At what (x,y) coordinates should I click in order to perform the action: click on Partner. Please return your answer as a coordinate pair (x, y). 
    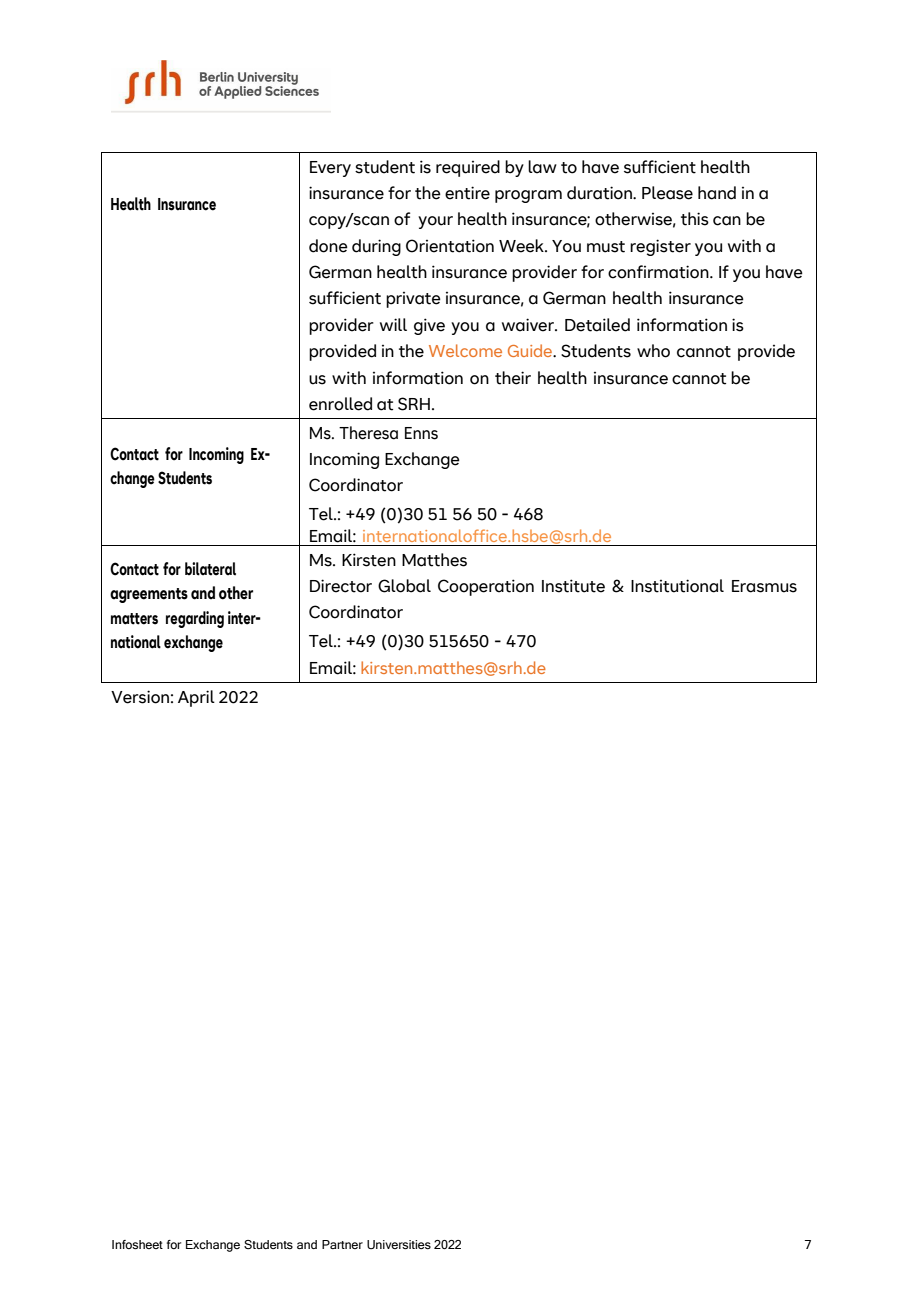
    Looking at the image, I should click on (342, 1244).
